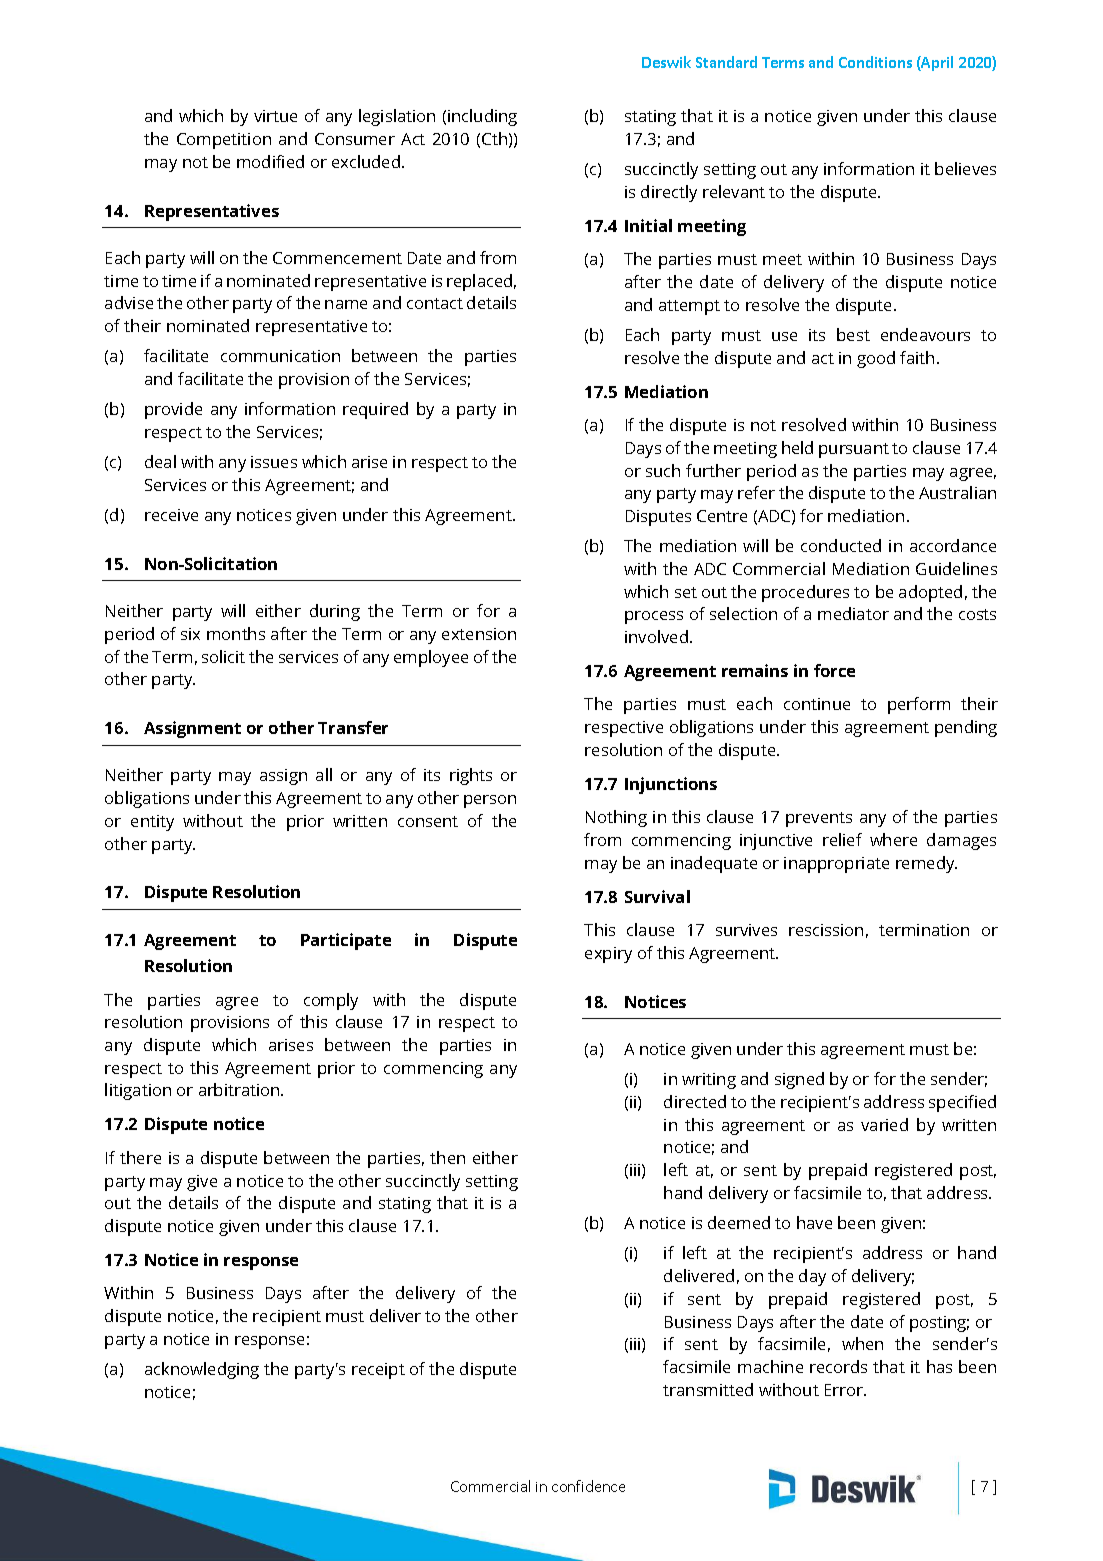 Image resolution: width=1103 pixels, height=1561 pixels. I want to click on prevents, so click(819, 819).
